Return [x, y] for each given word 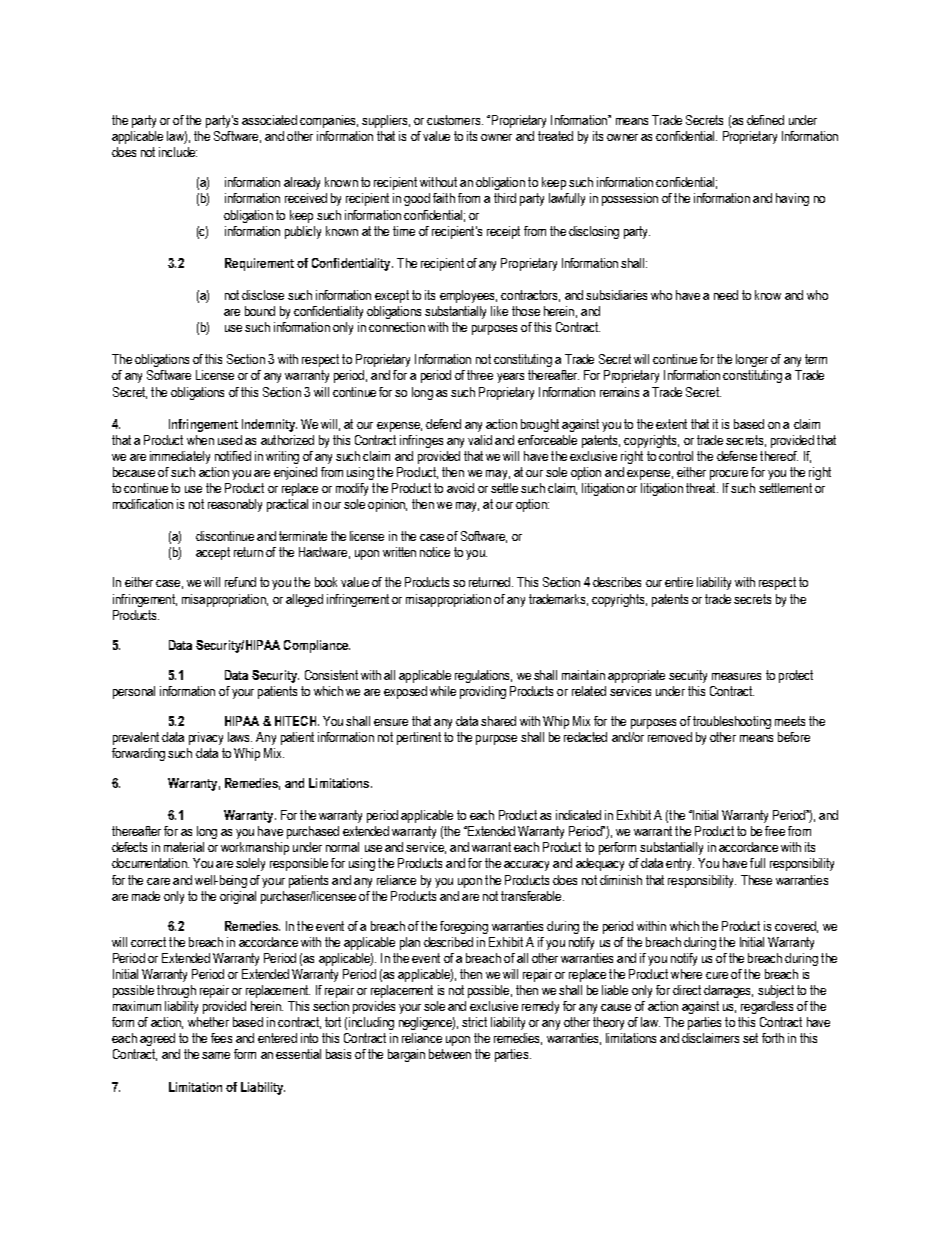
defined [765, 120]
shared [498, 721]
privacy [206, 738]
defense [737, 456]
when [200, 440]
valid [480, 440]
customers [455, 120]
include [178, 152]
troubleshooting [732, 722]
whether [208, 1022]
